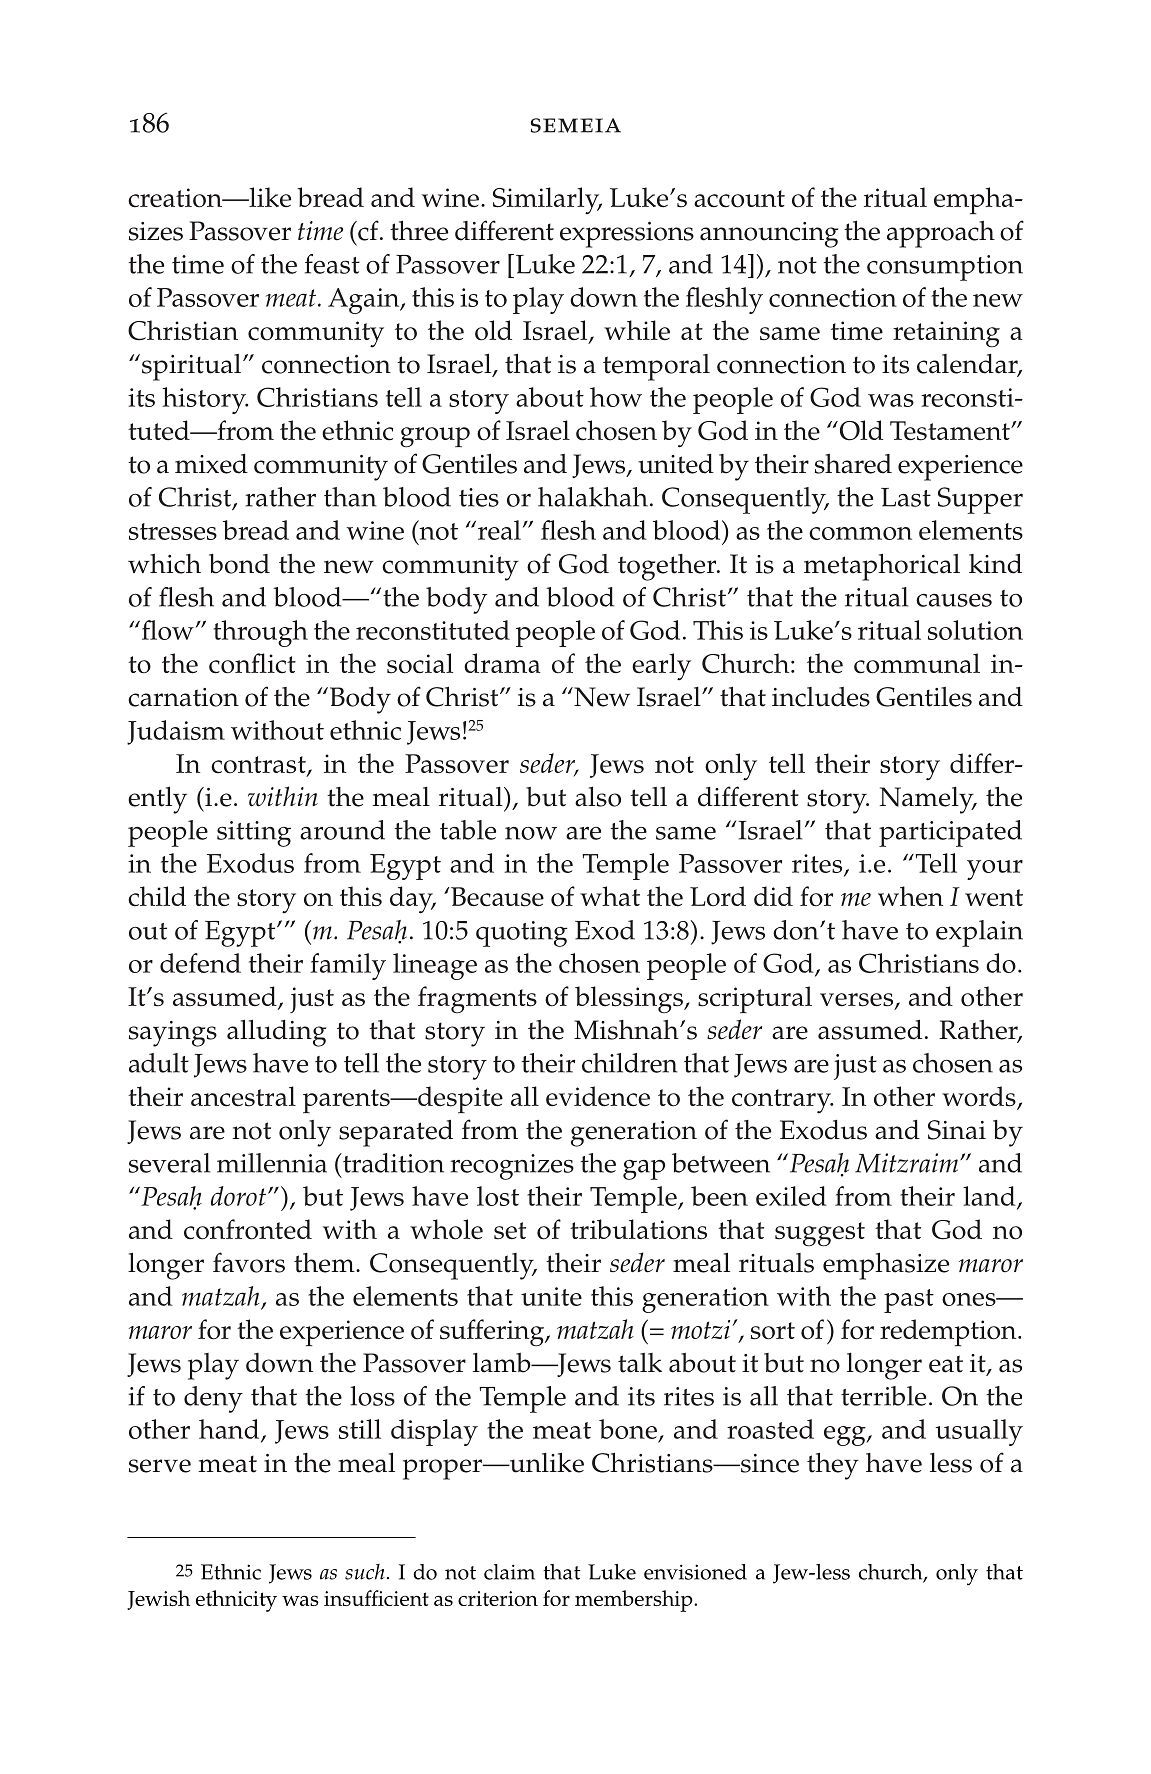 This screenshot has width=1151, height=1774. What do you see at coordinates (833, 1466) in the screenshot?
I see `they` at bounding box center [833, 1466].
